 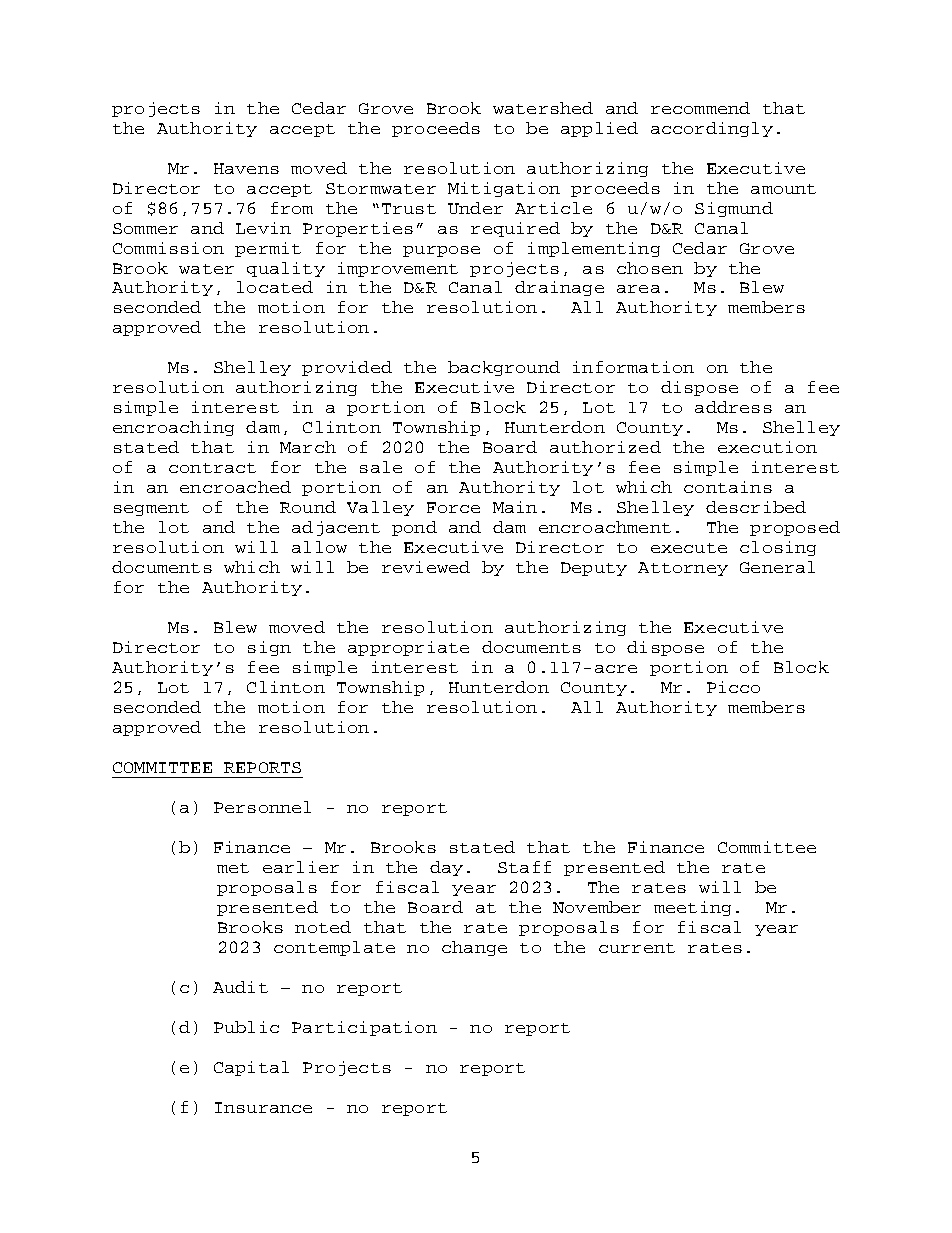 I want to click on Attorney, so click(x=683, y=569).
